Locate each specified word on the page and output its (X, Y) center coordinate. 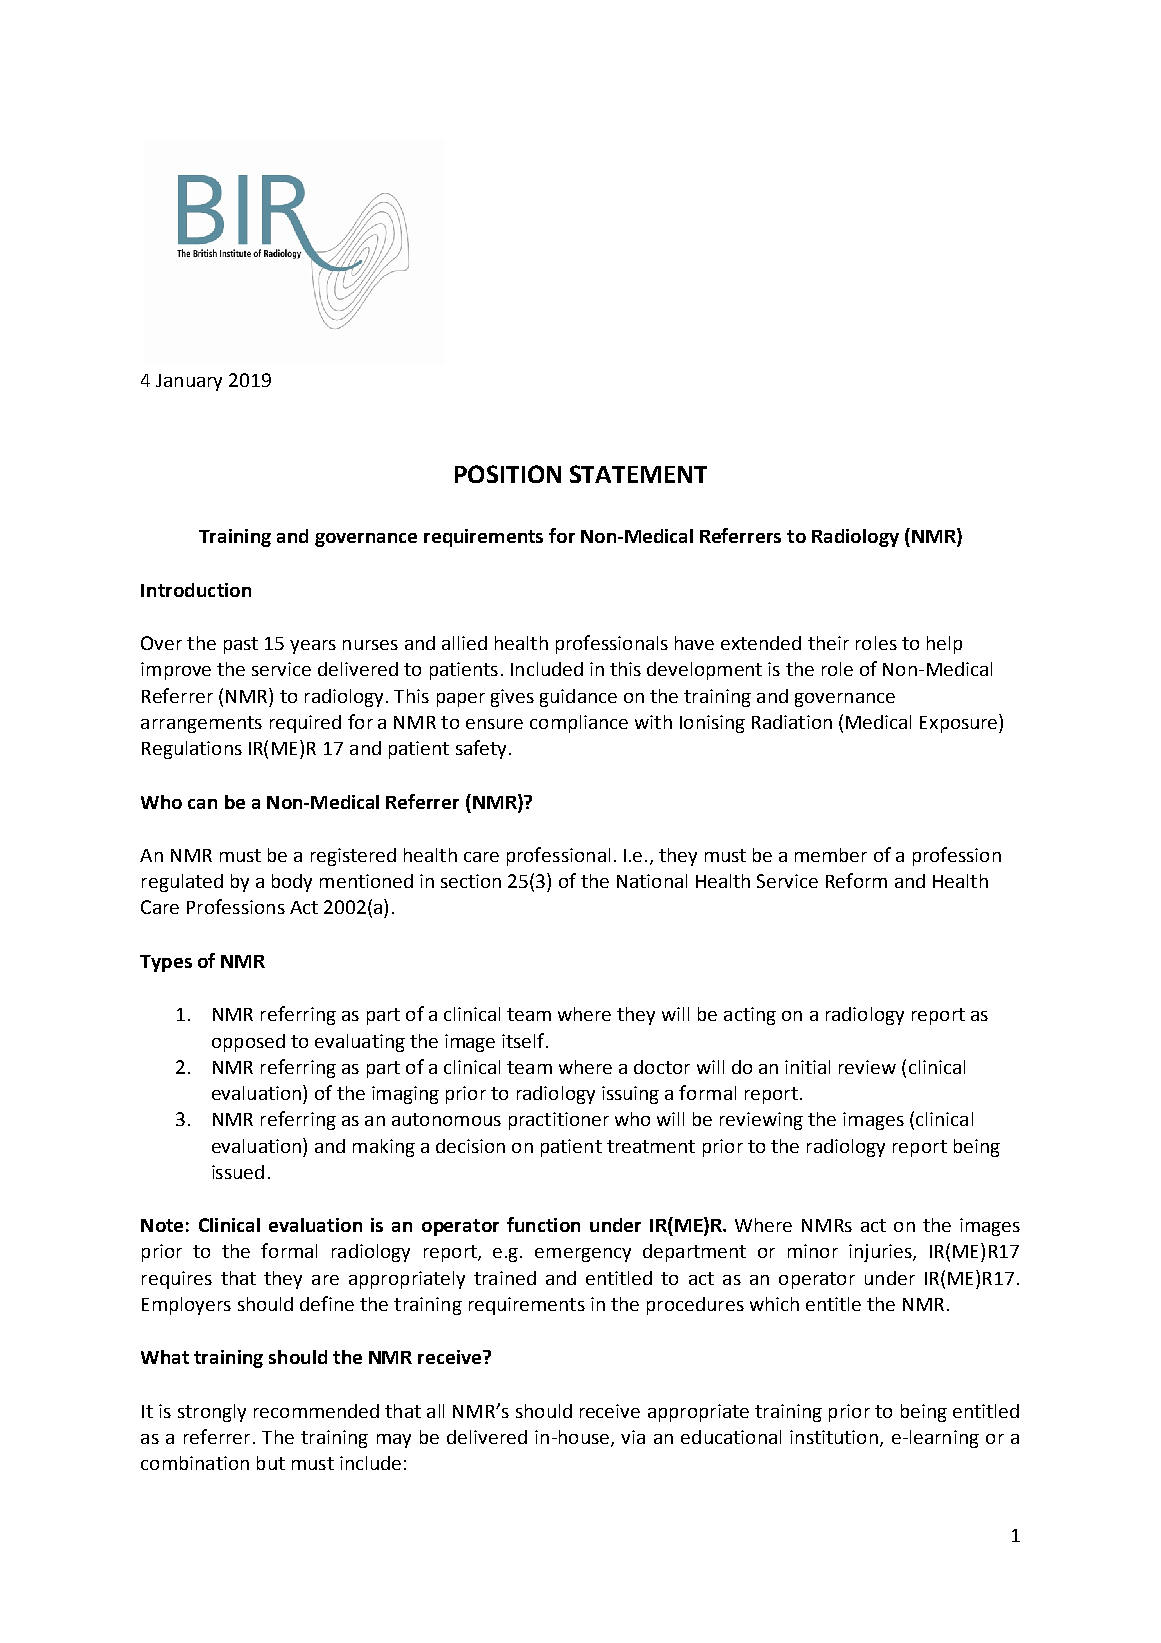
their (828, 643)
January (189, 382)
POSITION (508, 474)
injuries (881, 1253)
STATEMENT (638, 474)
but (271, 1463)
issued (238, 1172)
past (241, 645)
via (633, 1437)
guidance (578, 698)
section (471, 881)
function (543, 1224)
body (292, 883)
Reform (856, 880)
